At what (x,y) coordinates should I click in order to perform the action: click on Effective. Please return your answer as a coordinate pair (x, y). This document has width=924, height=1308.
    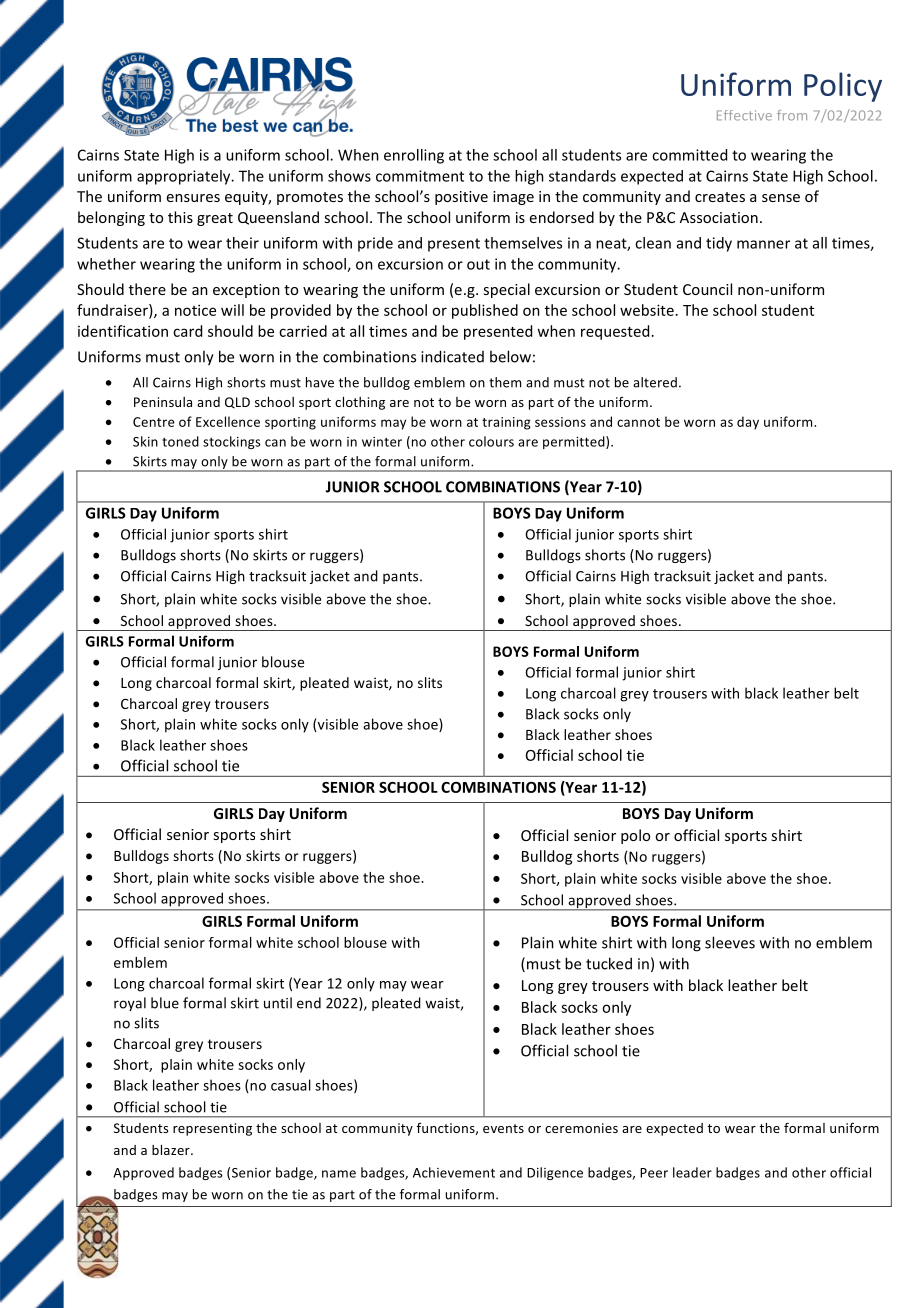
    Looking at the image, I should click on (744, 115).
